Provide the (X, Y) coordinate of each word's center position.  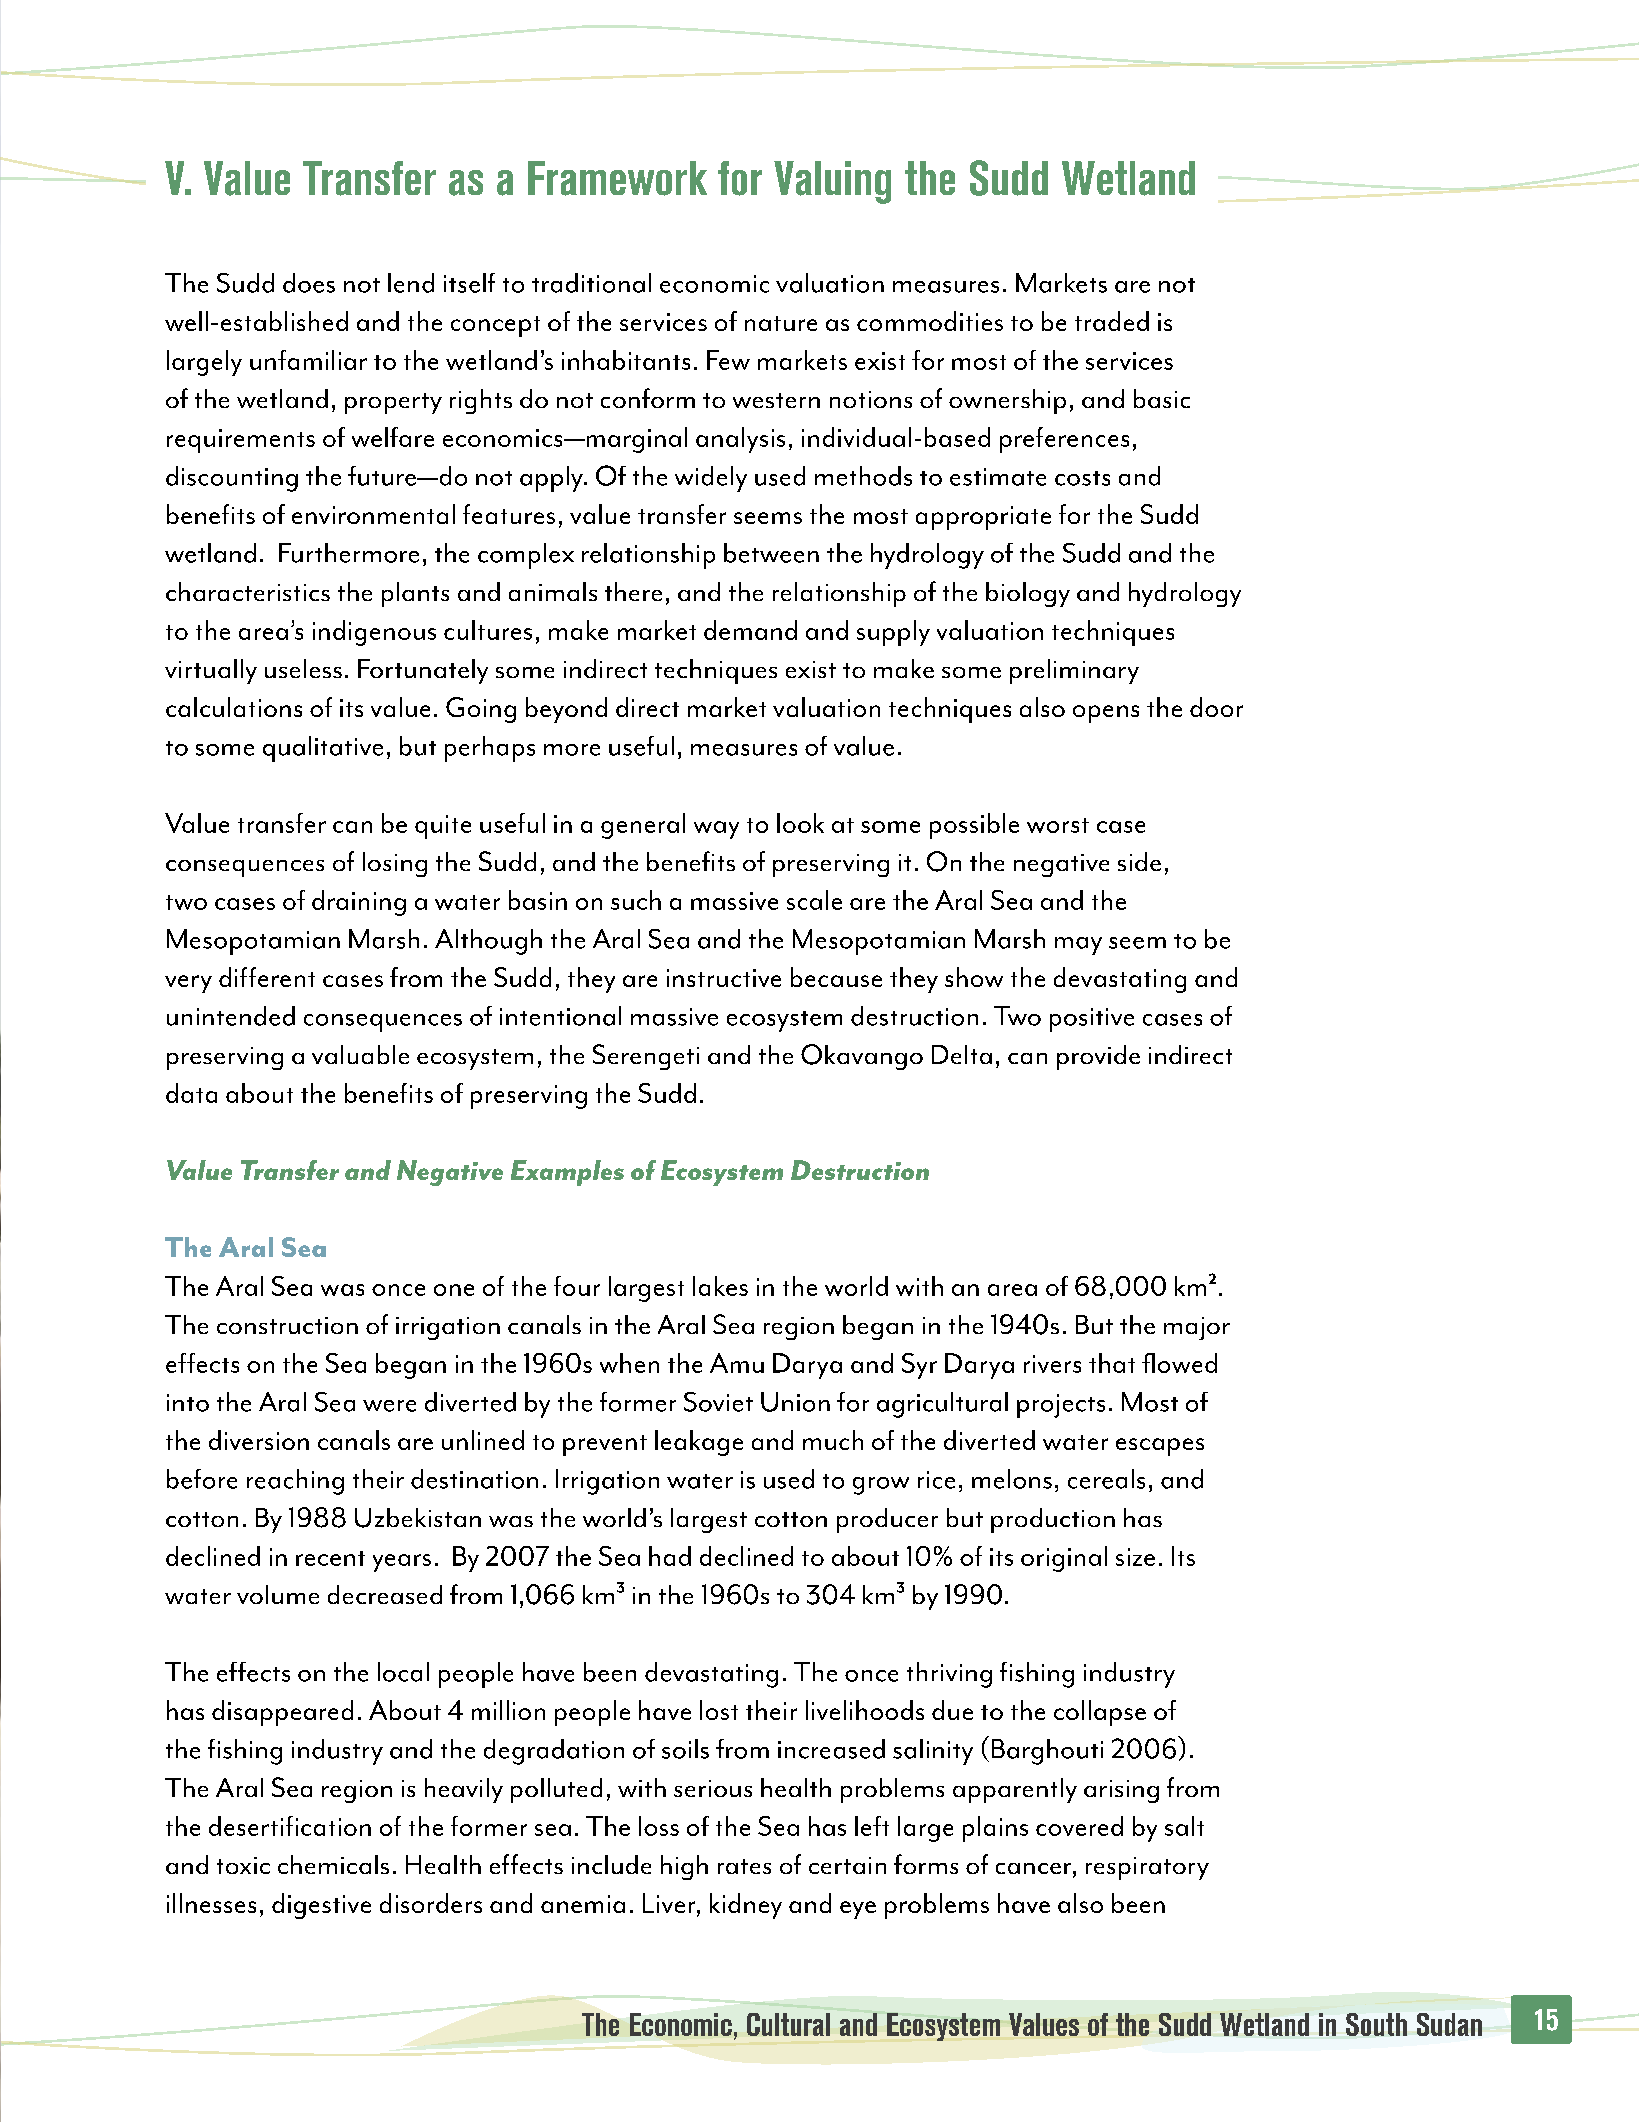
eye (858, 1910)
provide (1098, 1057)
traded (1112, 321)
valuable (360, 1054)
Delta (962, 1054)
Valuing (832, 182)
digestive (321, 1906)
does (309, 283)
